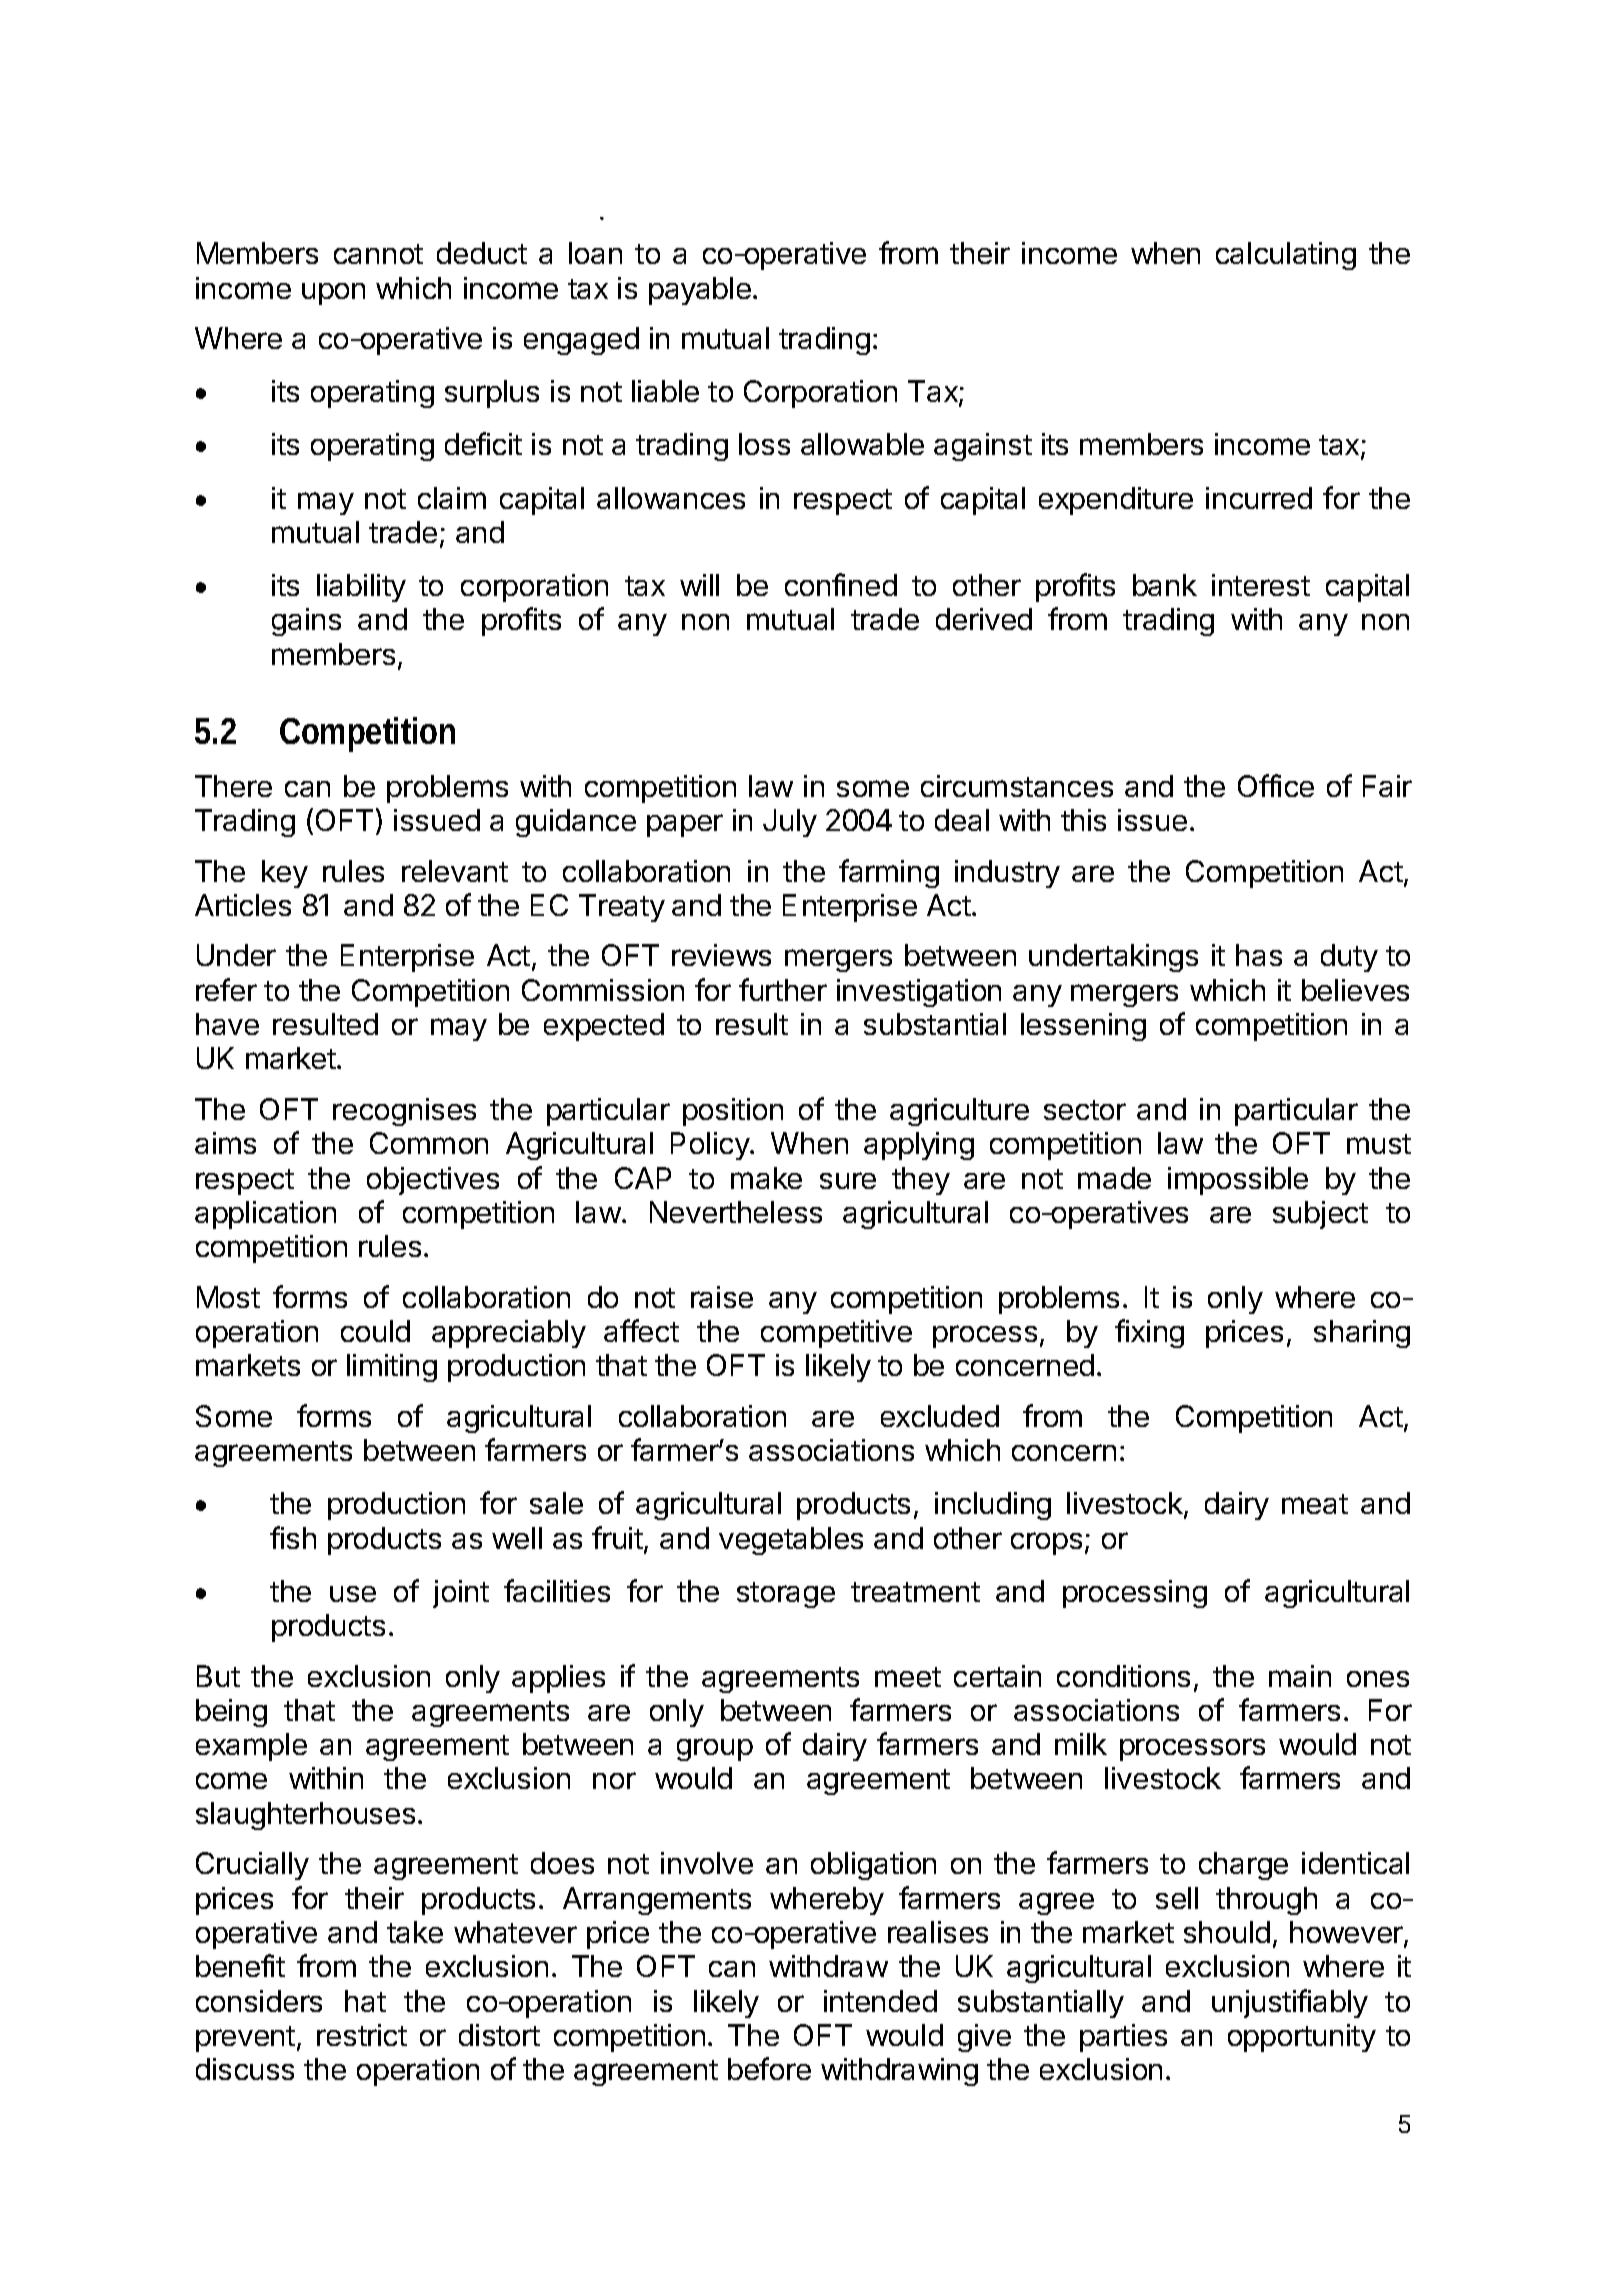 The height and width of the document is (2272, 1605). I want to click on has, so click(1259, 955).
